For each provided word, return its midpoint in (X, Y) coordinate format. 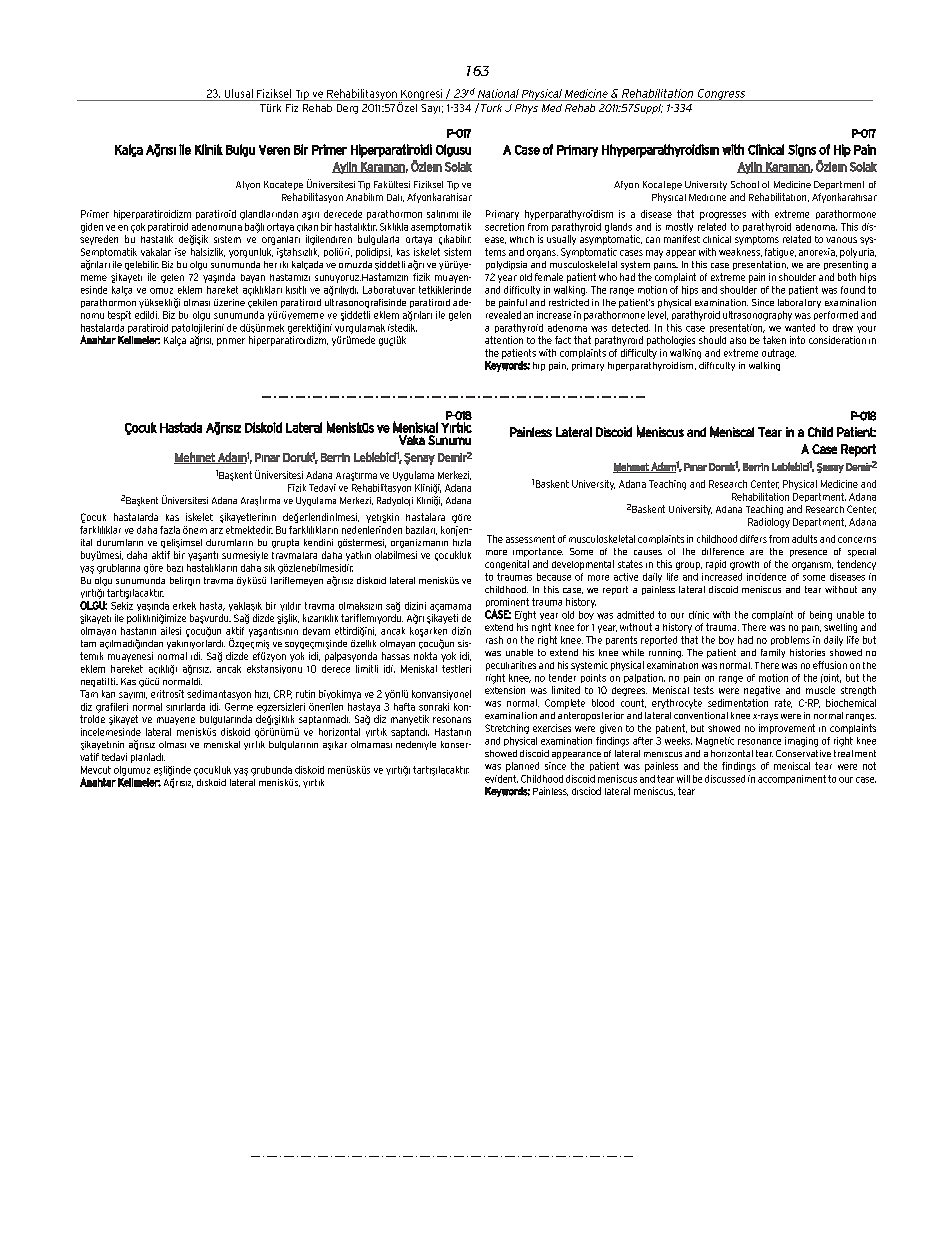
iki (284, 264)
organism (812, 566)
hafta (404, 707)
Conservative (803, 753)
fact (563, 340)
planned (522, 767)
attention (504, 340)
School (745, 184)
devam (316, 631)
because (554, 577)
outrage (779, 354)
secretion (504, 227)
